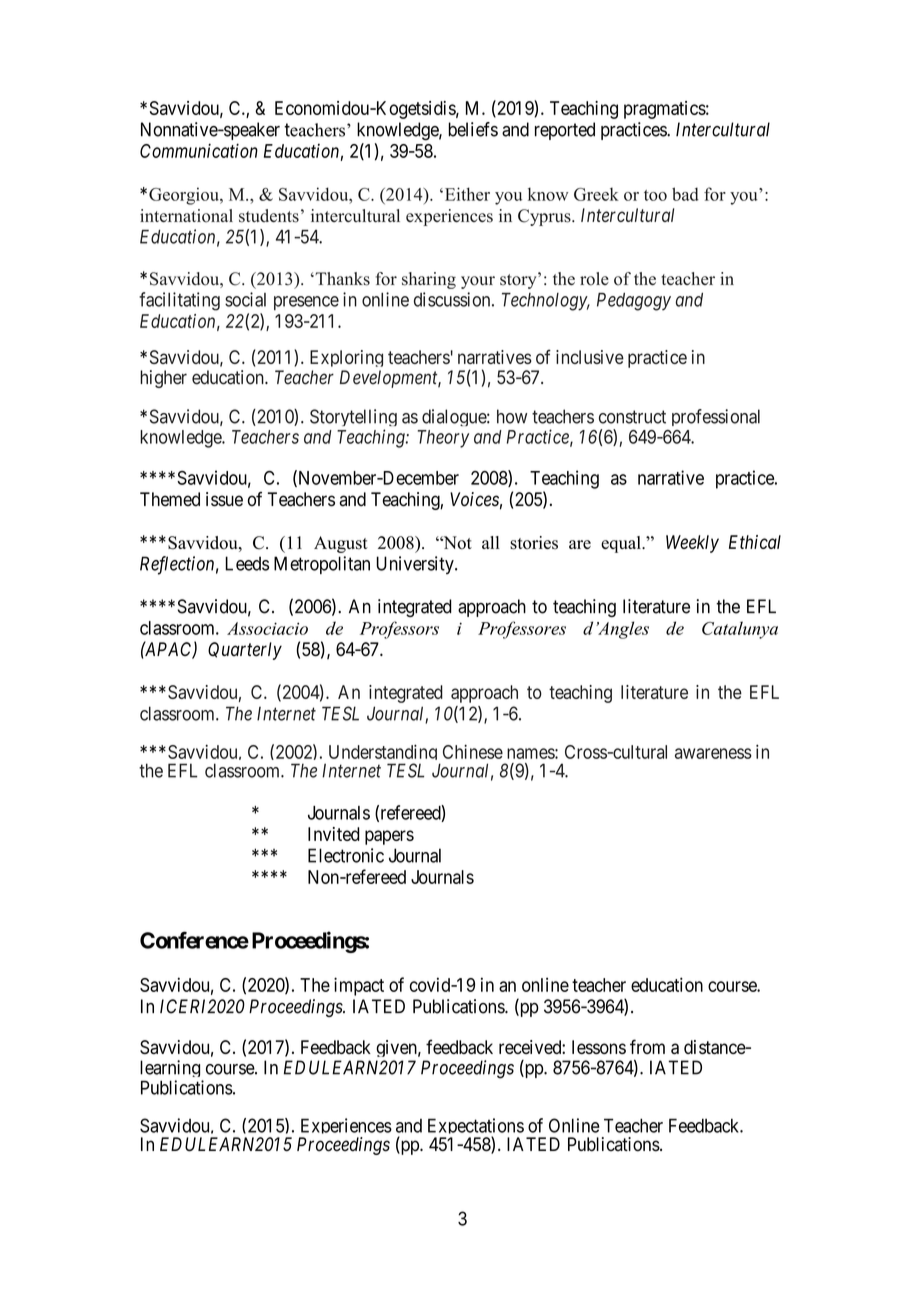 The image size is (924, 1307). Describe the element at coordinates (473, 129) in the page. I see `beliefs` at that location.
